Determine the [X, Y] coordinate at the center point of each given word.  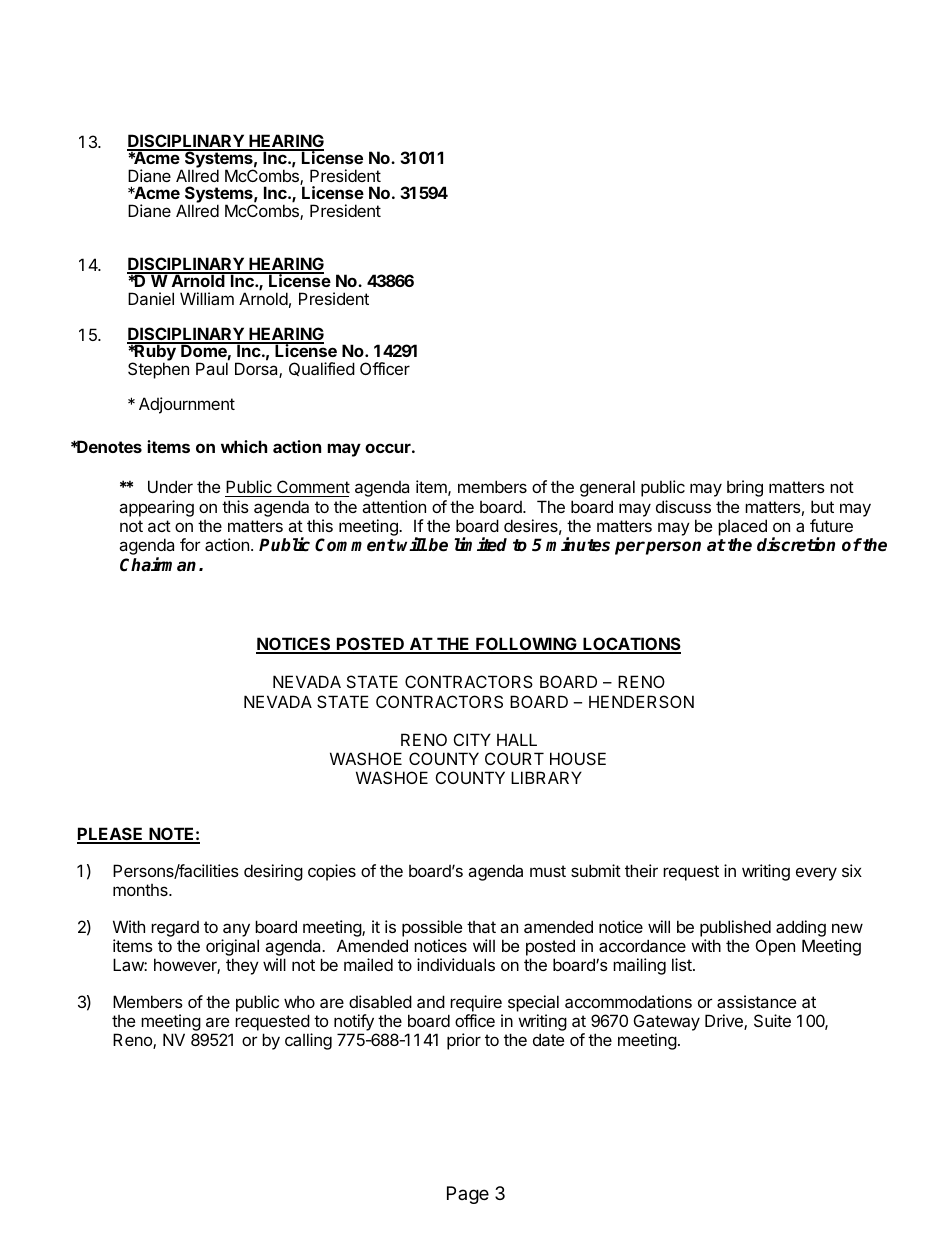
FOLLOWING [526, 645]
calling [308, 1041]
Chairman [158, 564]
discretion [796, 544]
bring [745, 488]
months [141, 890]
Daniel [151, 298]
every [816, 874]
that [481, 927]
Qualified [322, 369]
